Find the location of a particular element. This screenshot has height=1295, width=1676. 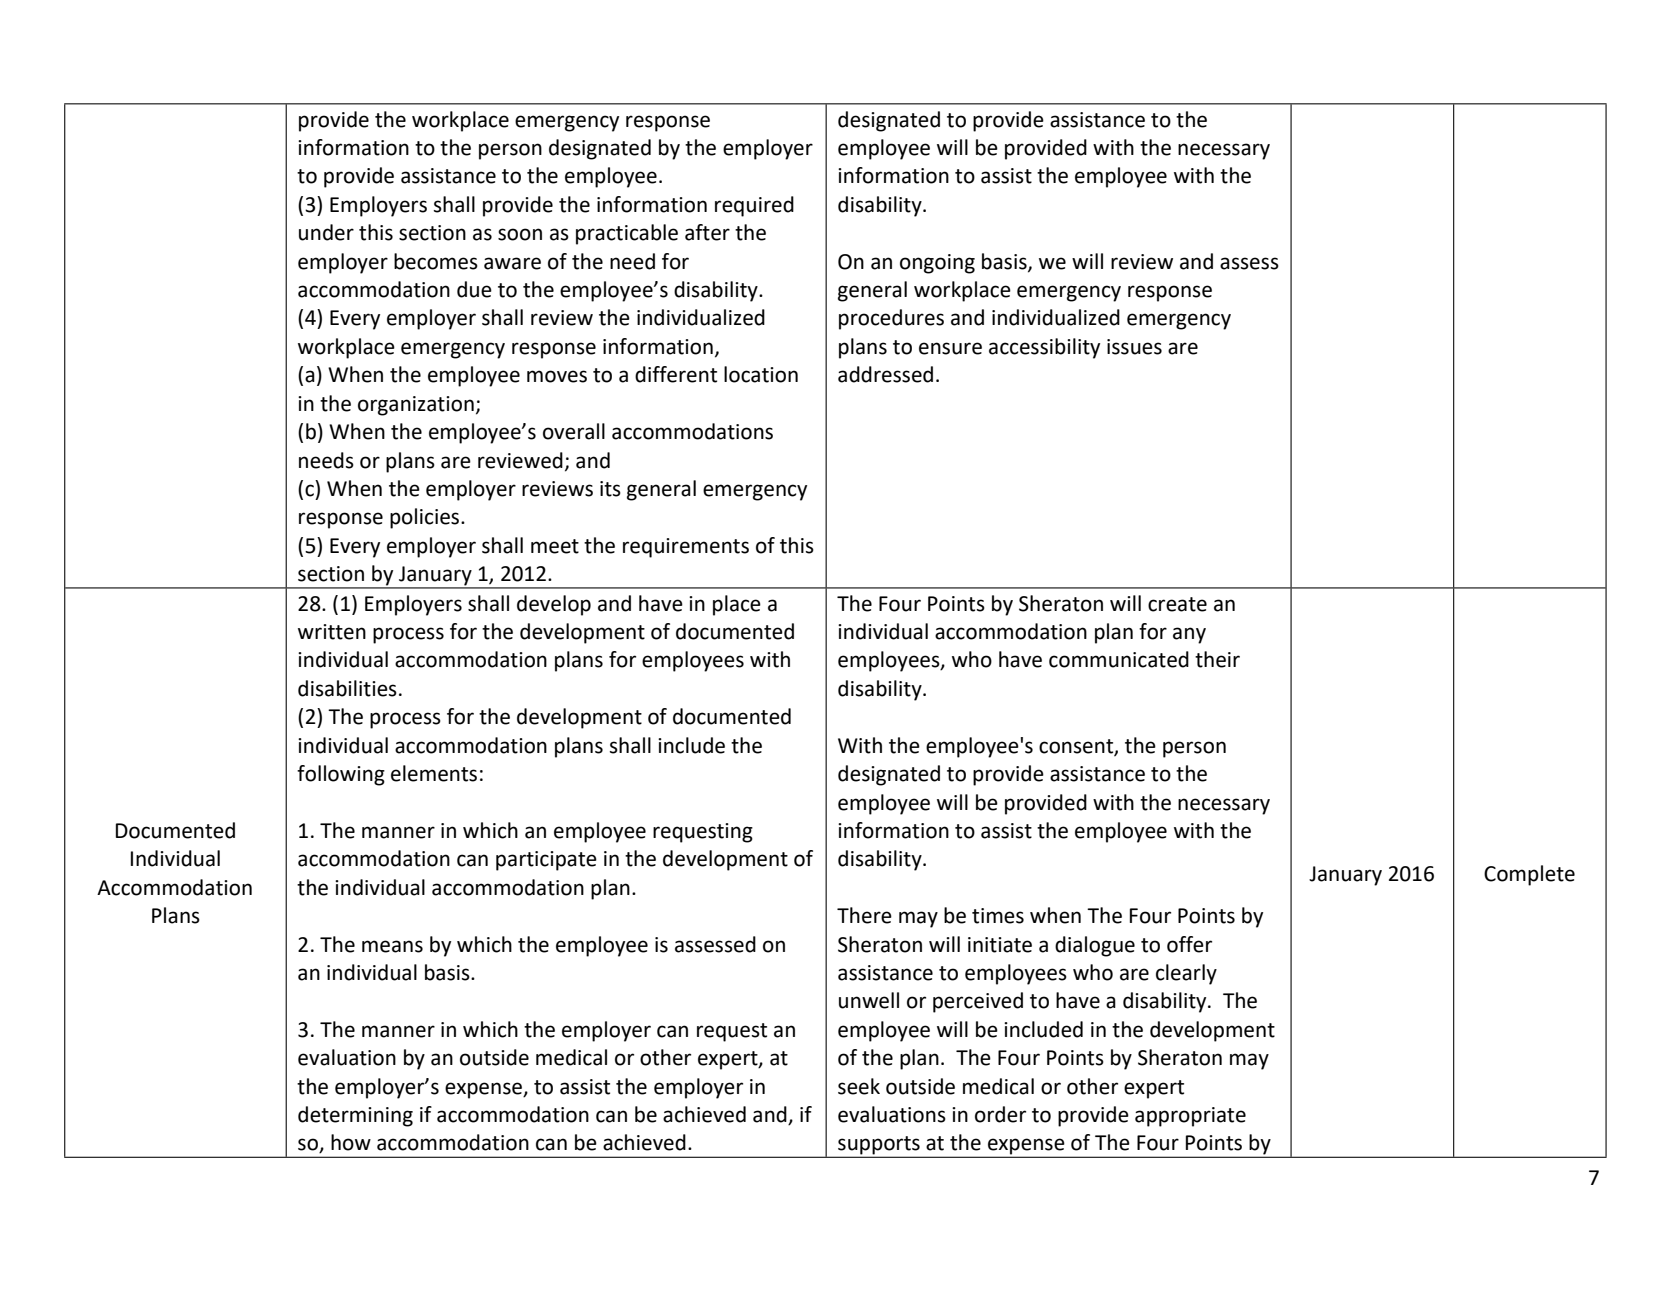

policies is located at coordinates (426, 518).
